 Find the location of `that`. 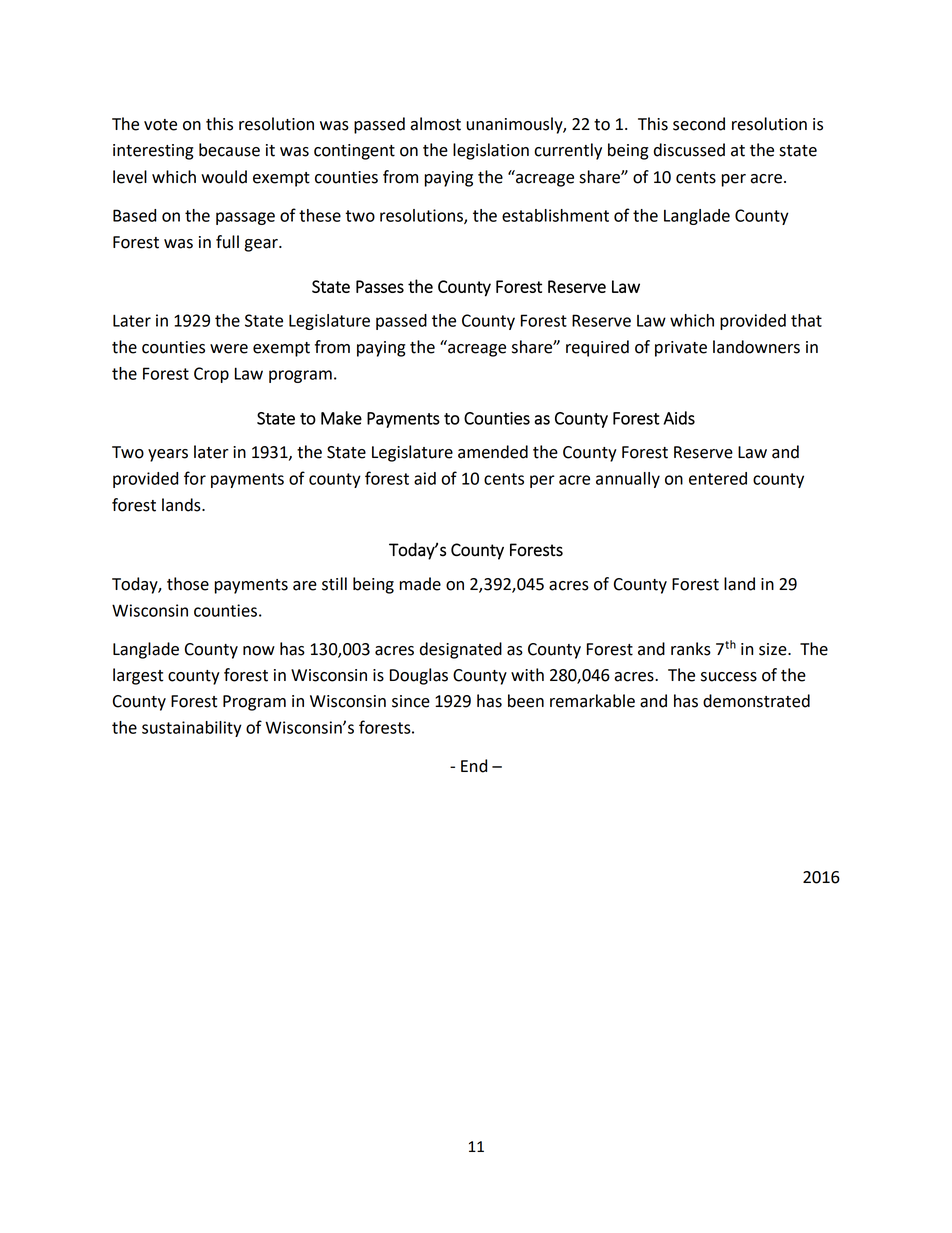

that is located at coordinates (806, 320).
